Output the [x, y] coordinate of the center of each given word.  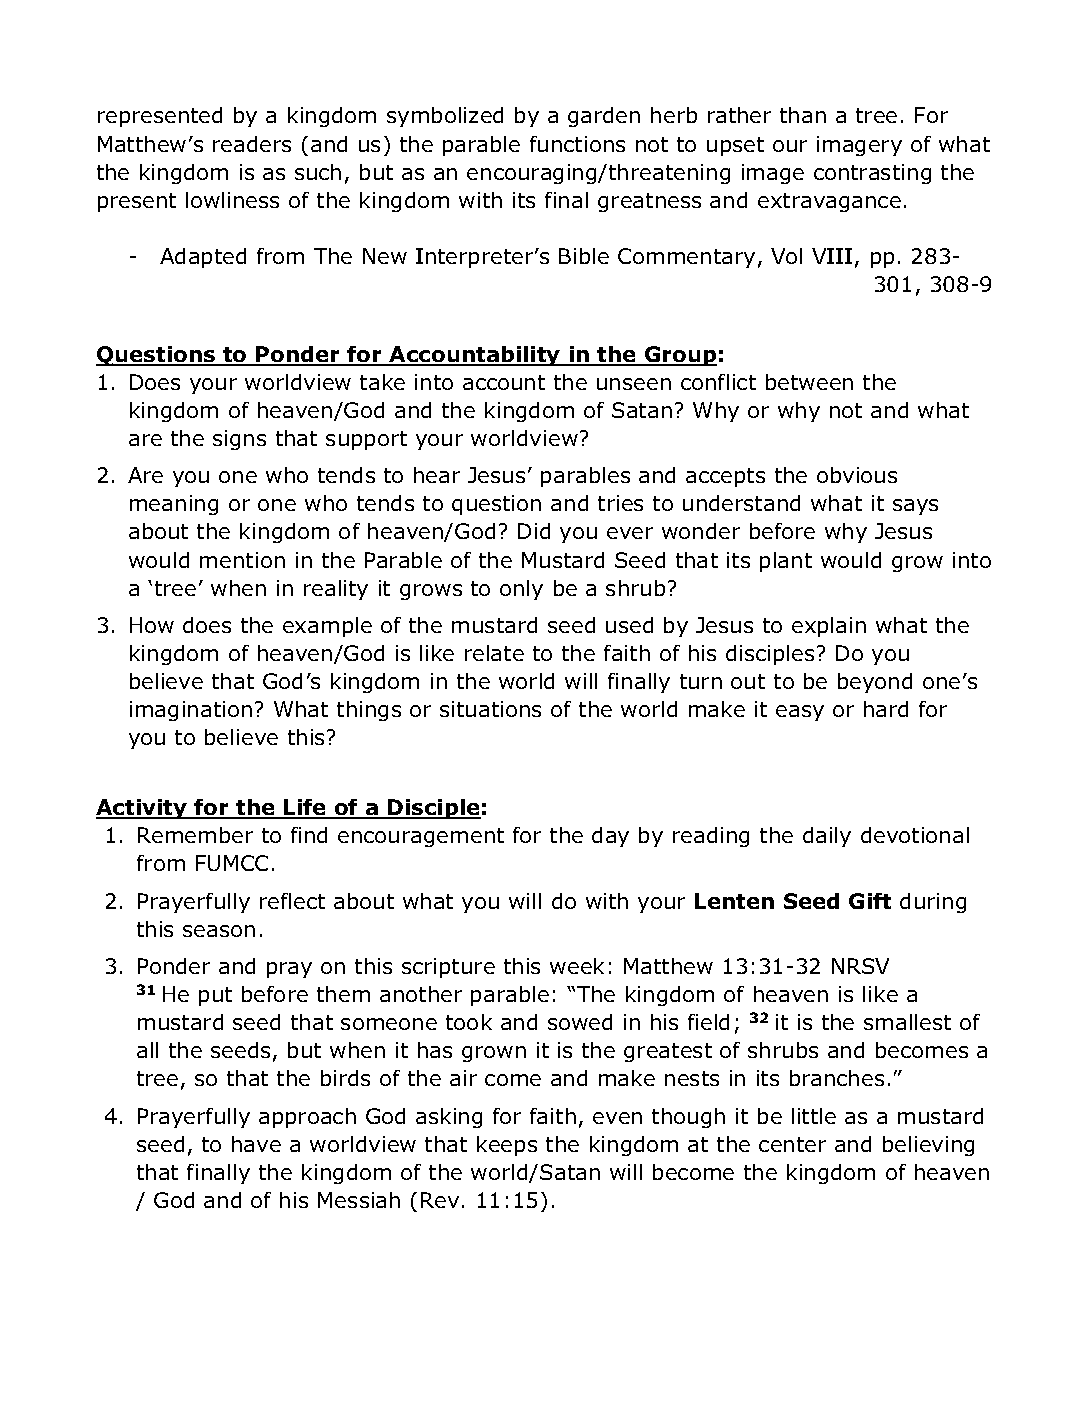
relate [494, 653]
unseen [634, 384]
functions [577, 144]
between [809, 382]
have [256, 1144]
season [219, 931]
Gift [870, 901]
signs [239, 440]
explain [829, 627]
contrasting [872, 174]
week [577, 966]
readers [252, 144]
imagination [191, 711]
